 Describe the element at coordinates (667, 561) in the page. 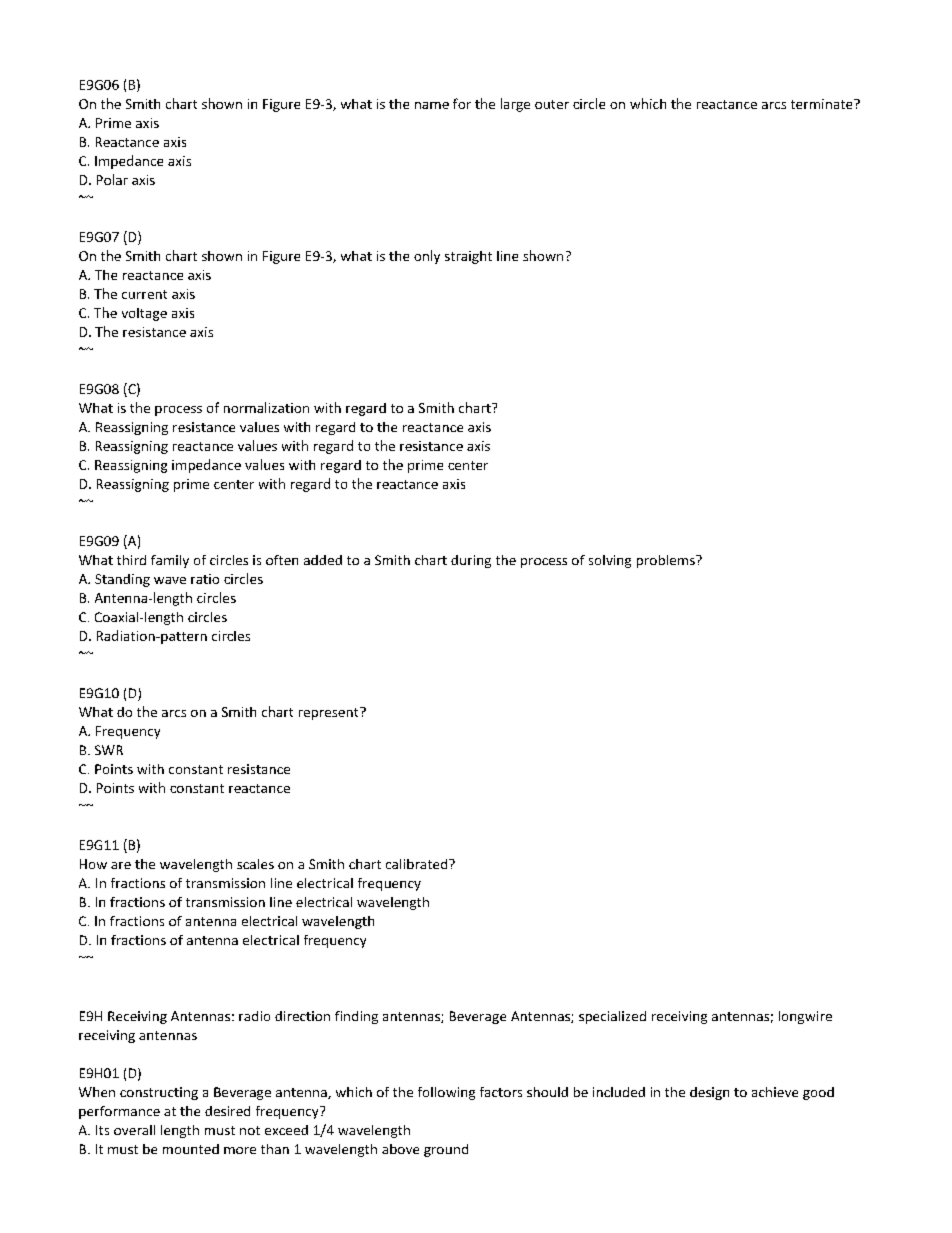

I see `problems` at that location.
